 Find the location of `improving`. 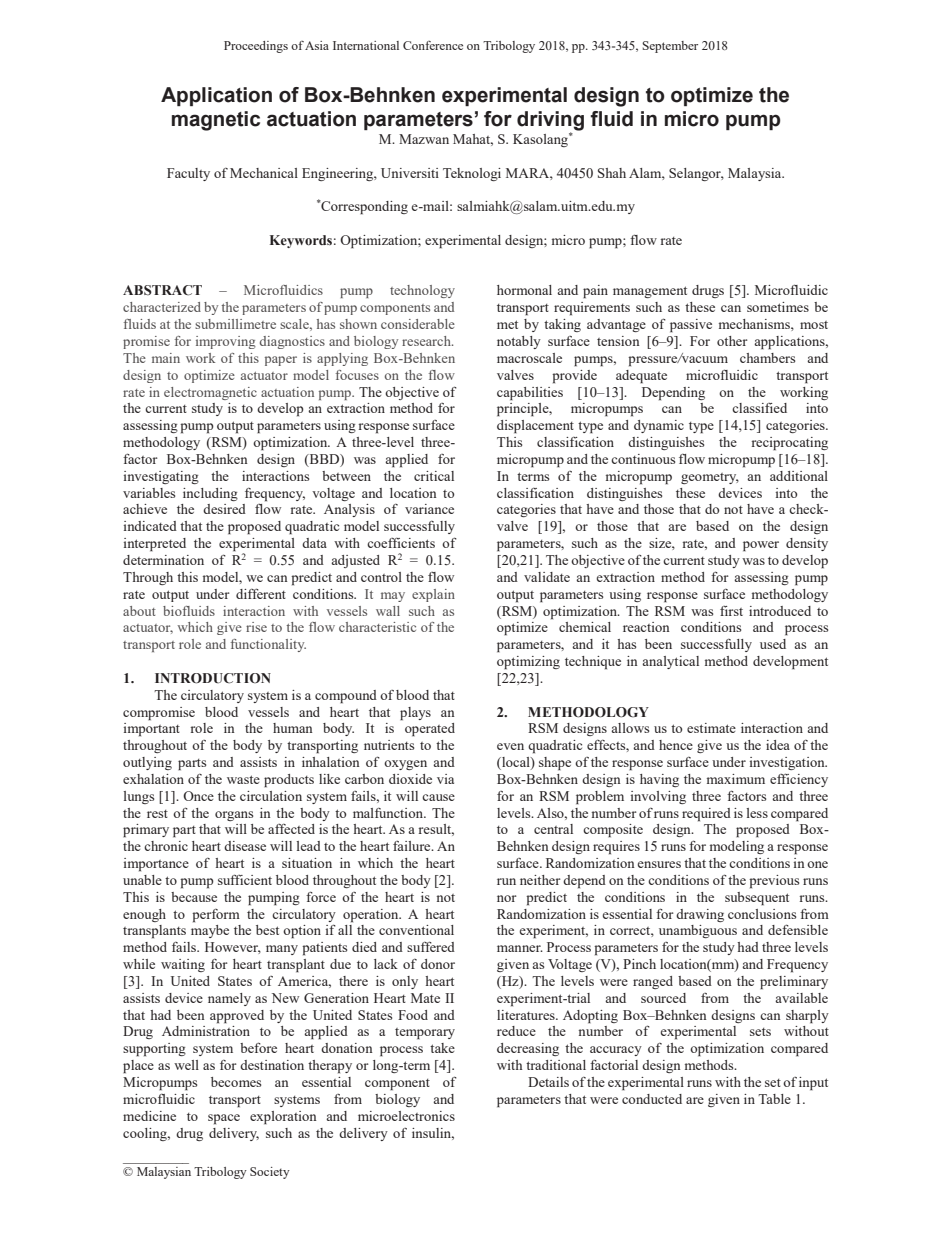

improving is located at coordinates (226, 342).
